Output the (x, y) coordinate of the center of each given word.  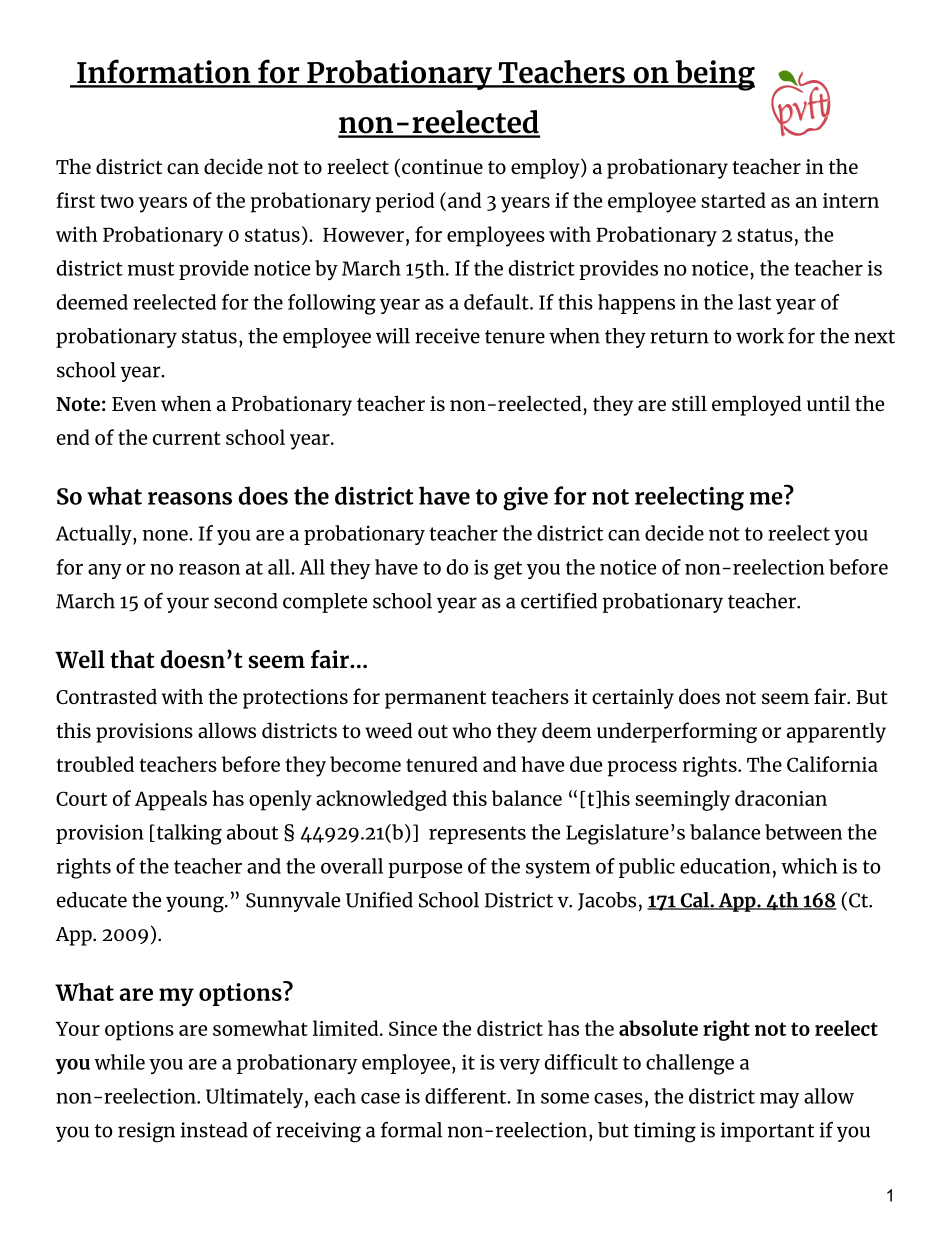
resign (146, 1132)
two (117, 201)
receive (447, 336)
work (760, 336)
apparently (836, 732)
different (467, 1096)
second (246, 601)
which (809, 866)
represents (477, 835)
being (714, 75)
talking (188, 834)
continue (442, 166)
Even (134, 404)
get (508, 570)
